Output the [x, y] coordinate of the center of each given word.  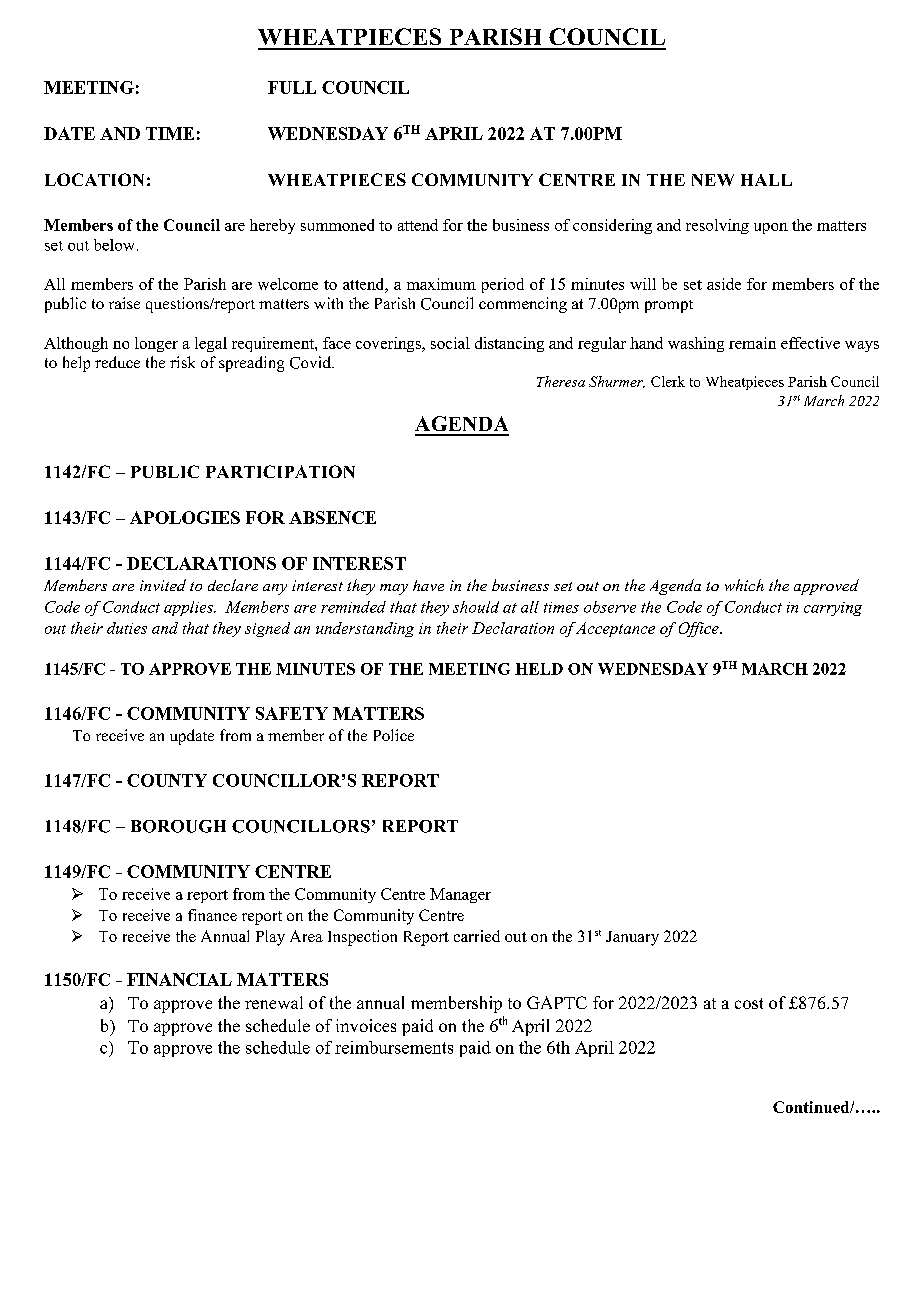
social [450, 343]
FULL [292, 87]
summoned [337, 225]
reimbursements [394, 1047]
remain [752, 343]
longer [156, 344]
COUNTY [167, 780]
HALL [766, 180]
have [428, 585]
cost [749, 1003]
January [632, 938]
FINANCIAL [179, 979]
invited [163, 585]
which [744, 585]
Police [394, 735]
